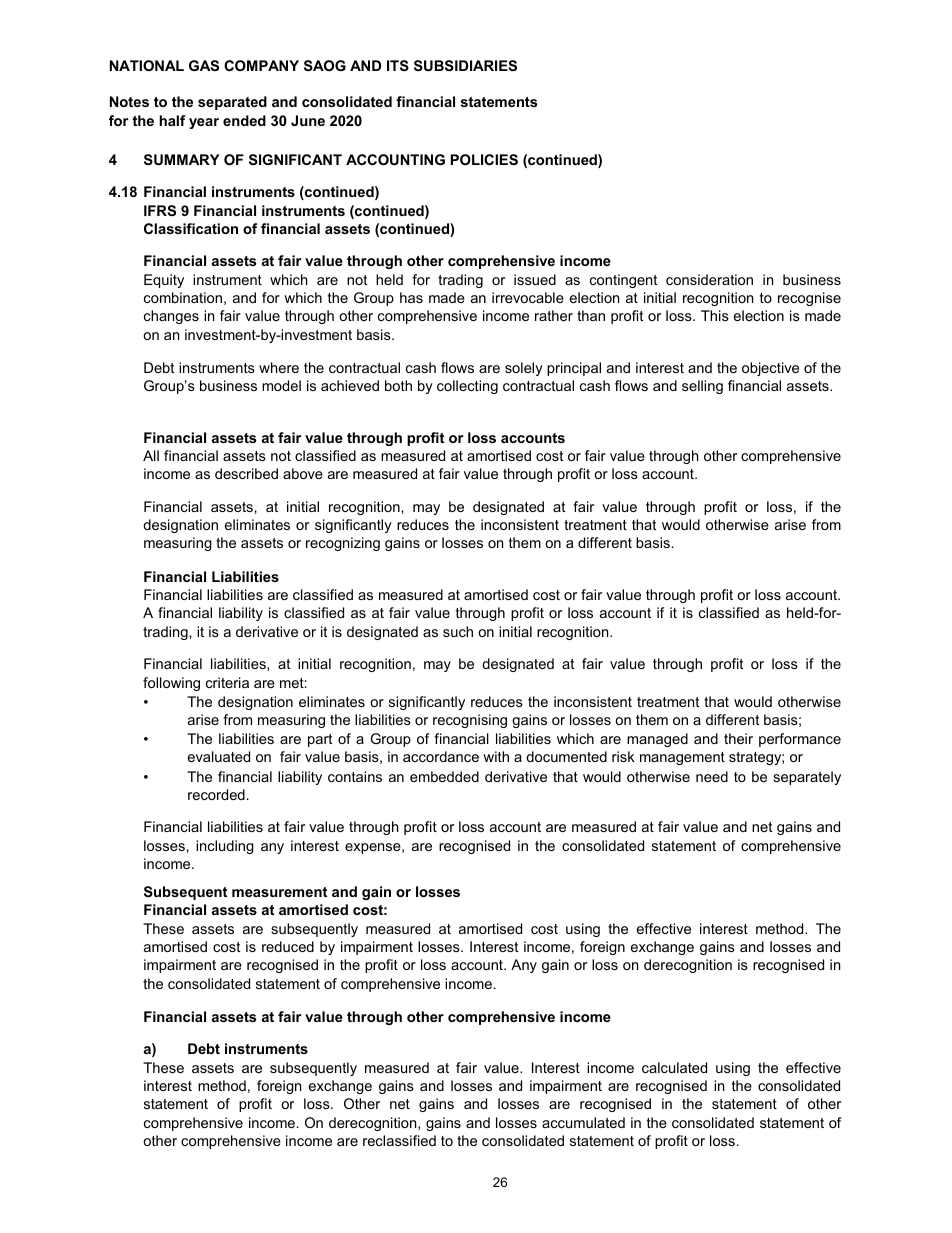 This screenshot has height=1233, width=952. Describe the element at coordinates (288, 946) in the screenshot. I see `reduced` at that location.
